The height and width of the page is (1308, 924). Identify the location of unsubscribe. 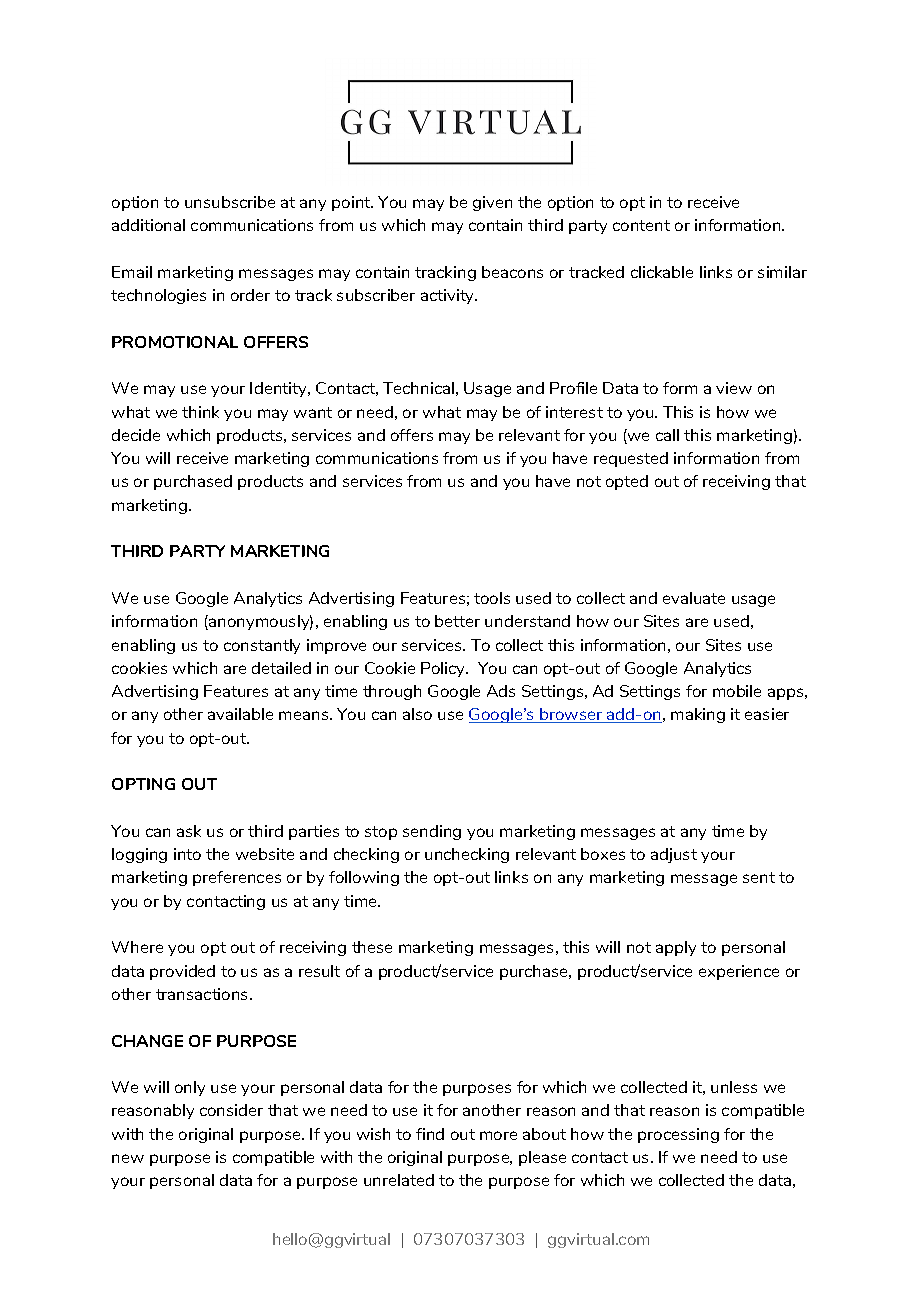
(230, 202).
